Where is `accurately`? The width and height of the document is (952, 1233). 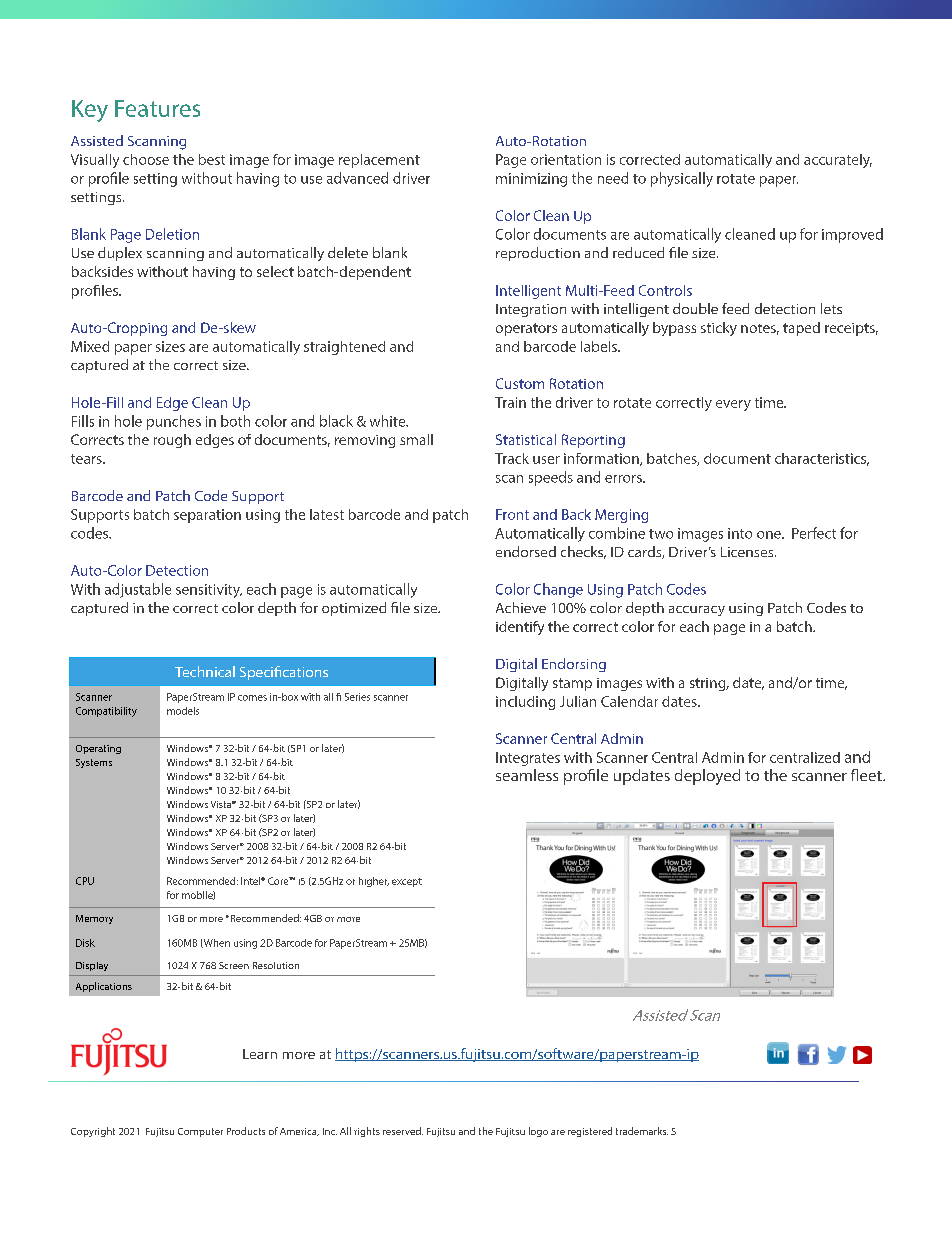
accurately is located at coordinates (838, 161).
